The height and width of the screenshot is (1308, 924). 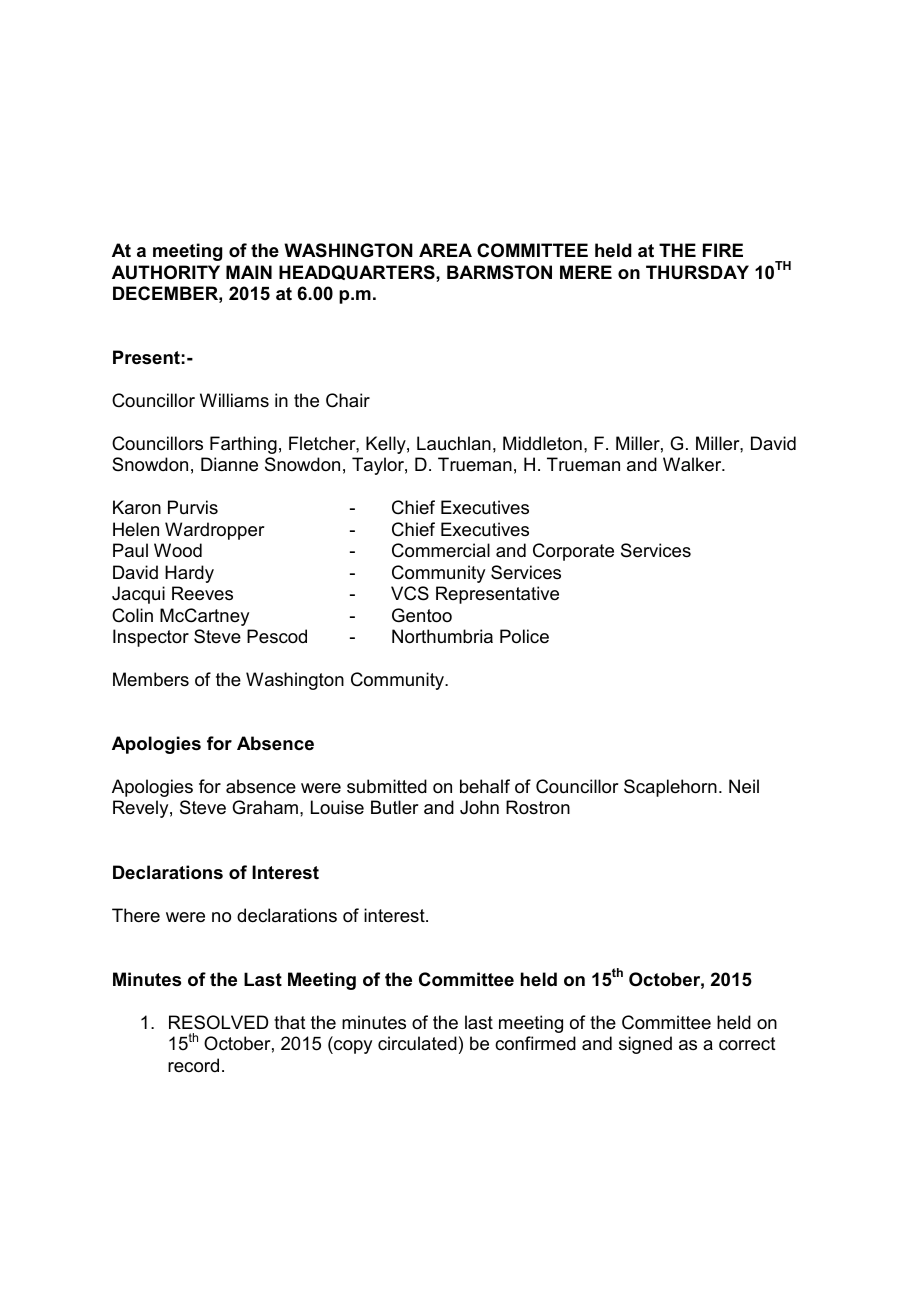 What do you see at coordinates (442, 636) in the screenshot?
I see `Northumbria` at bounding box center [442, 636].
